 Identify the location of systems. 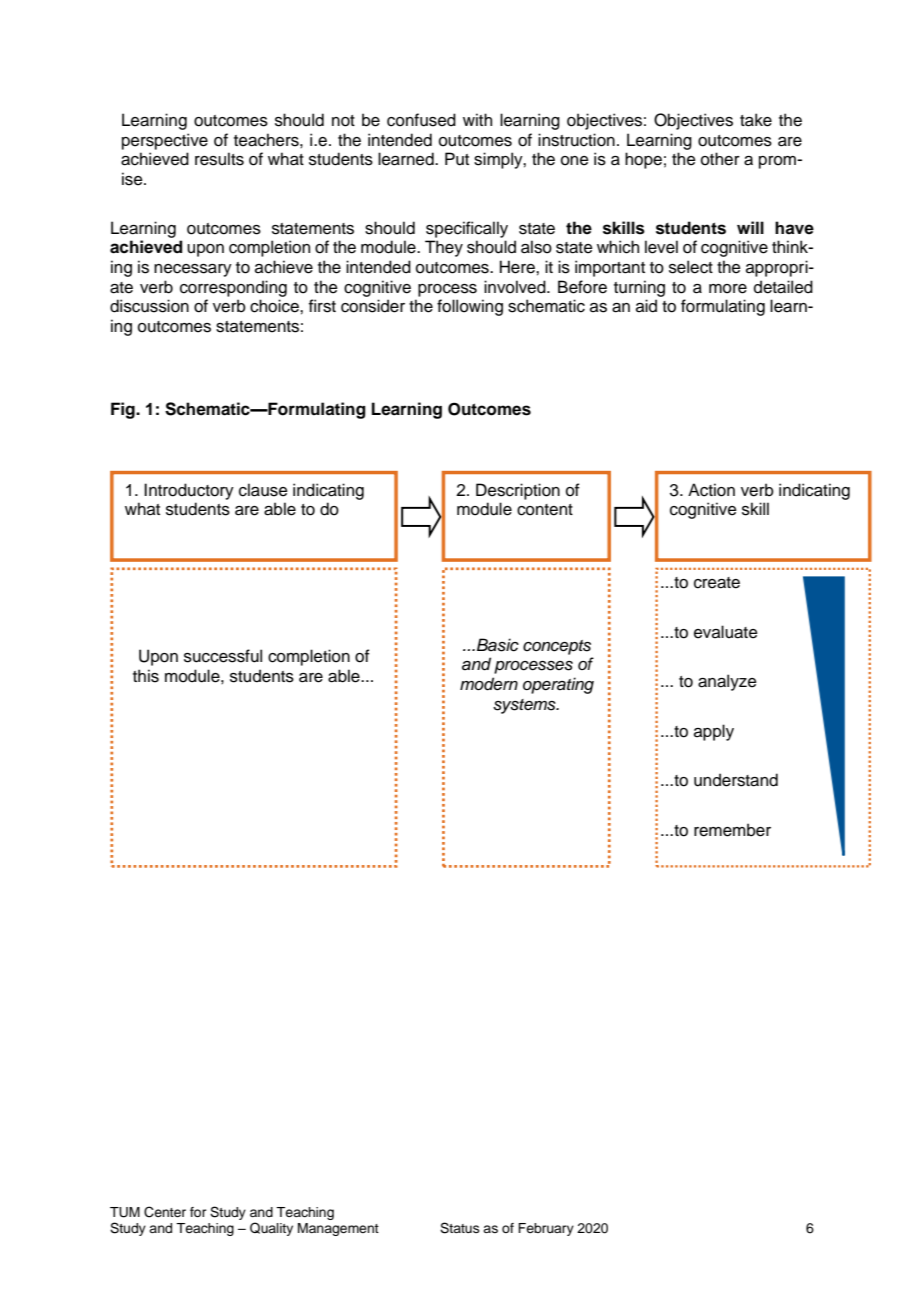
(525, 706).
